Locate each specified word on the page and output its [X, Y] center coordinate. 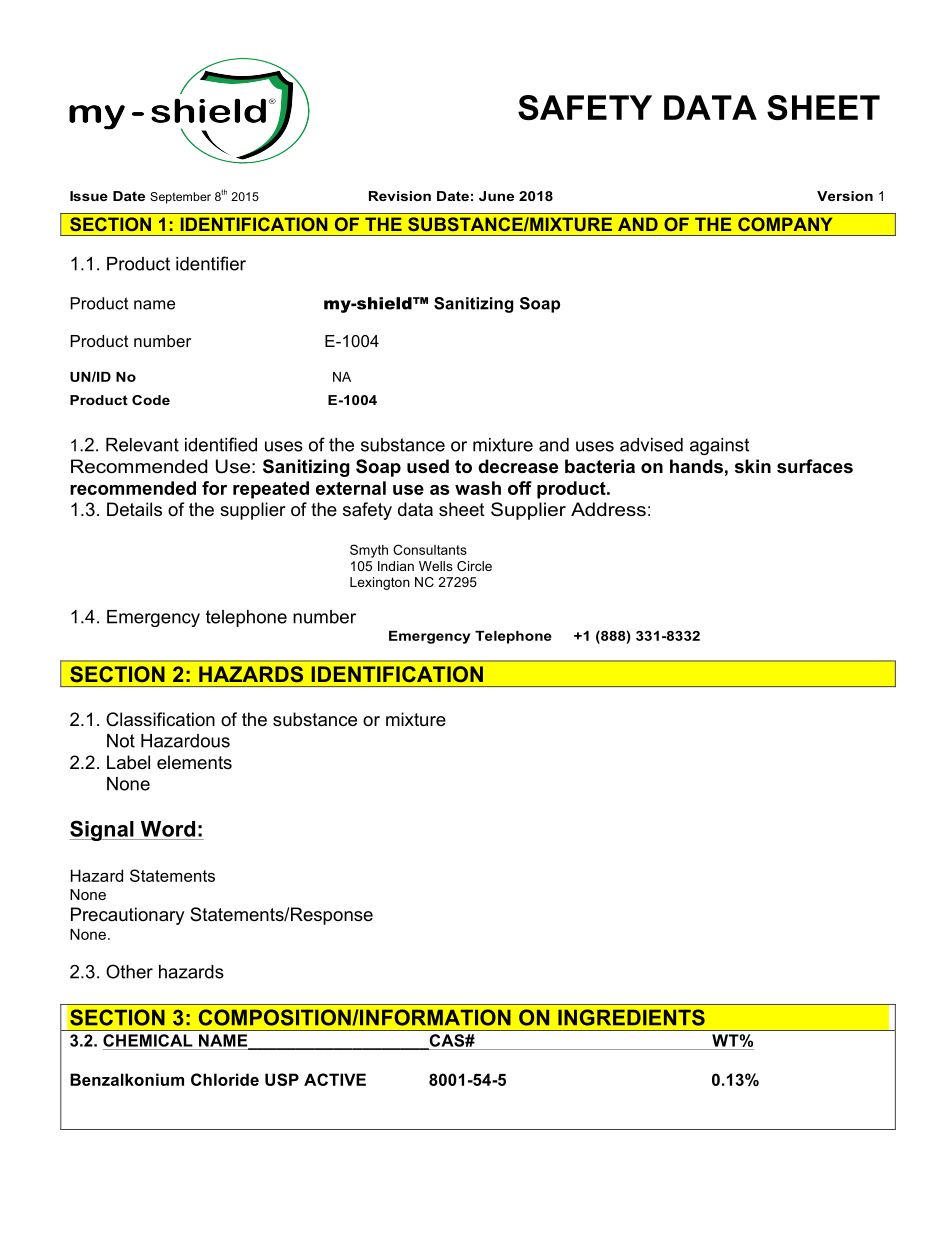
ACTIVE [335, 1079]
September [180, 198]
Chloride [225, 1079]
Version [845, 196]
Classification [160, 719]
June [496, 196]
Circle [474, 566]
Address [608, 509]
